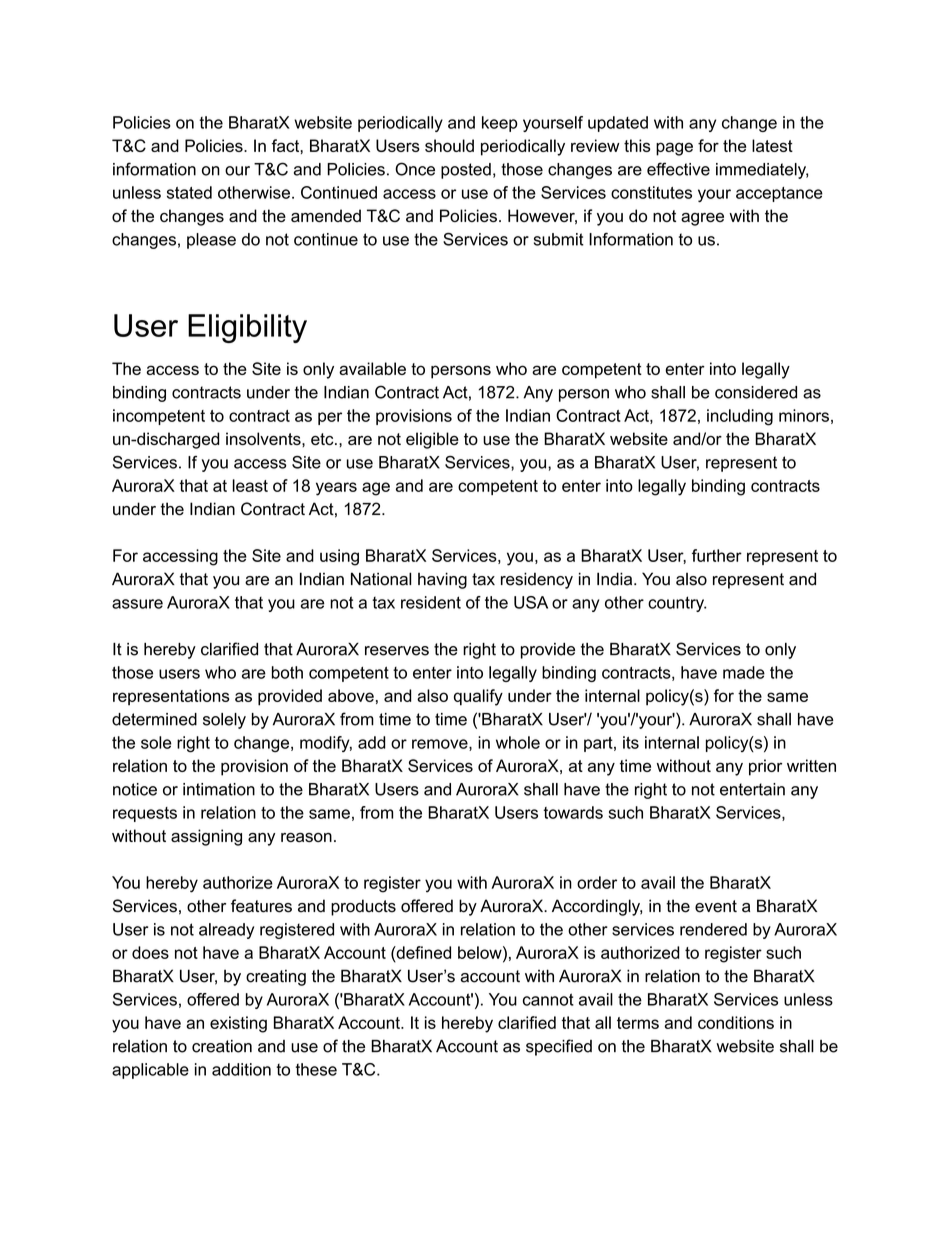  I want to click on assigning, so click(206, 837).
